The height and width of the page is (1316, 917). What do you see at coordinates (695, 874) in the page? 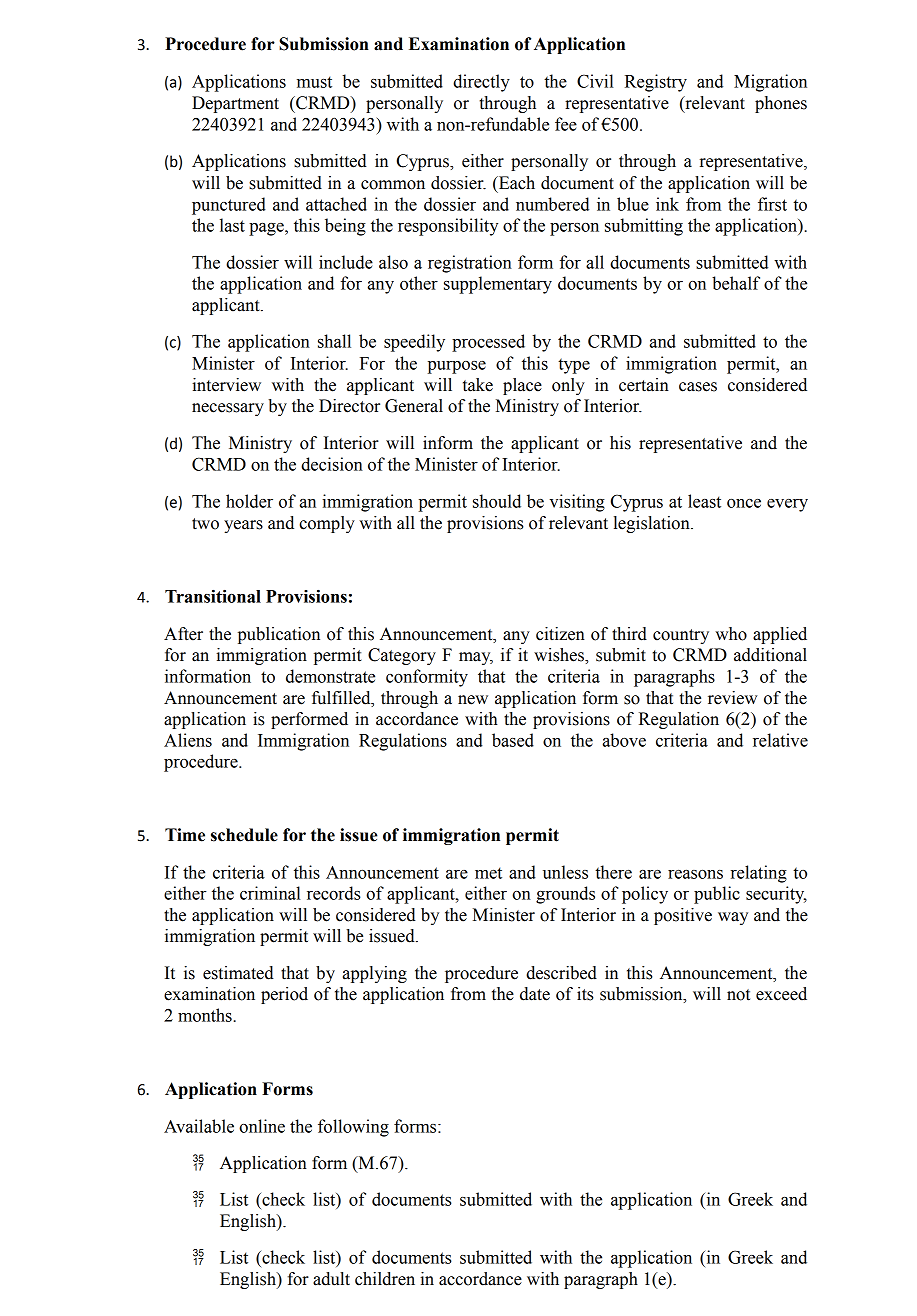
I see `reasons` at bounding box center [695, 874].
